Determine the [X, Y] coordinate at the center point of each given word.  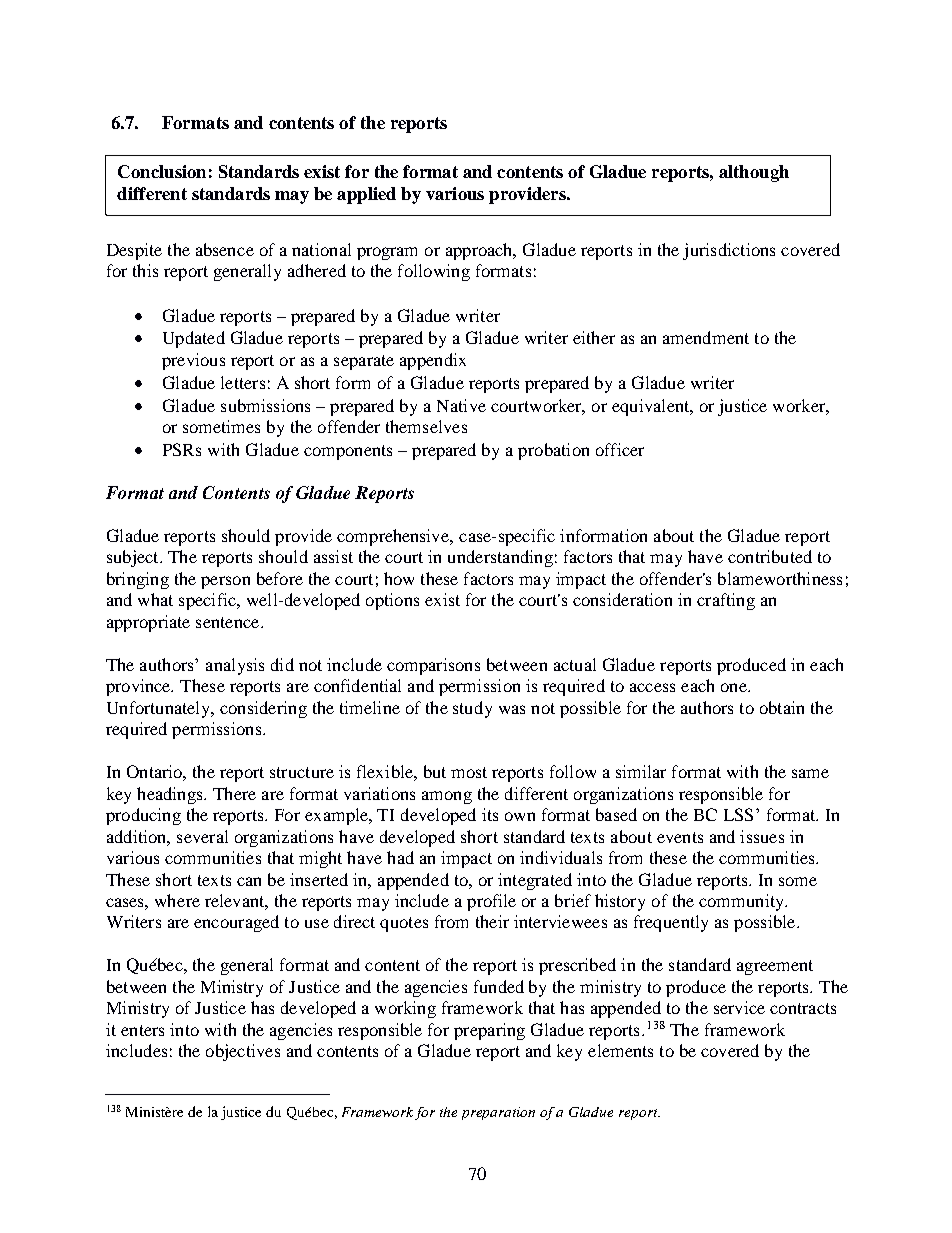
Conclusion [162, 171]
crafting [726, 601]
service [739, 1007]
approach [480, 251]
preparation [498, 1113]
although [754, 173]
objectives [243, 1052]
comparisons [433, 666]
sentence [229, 622]
